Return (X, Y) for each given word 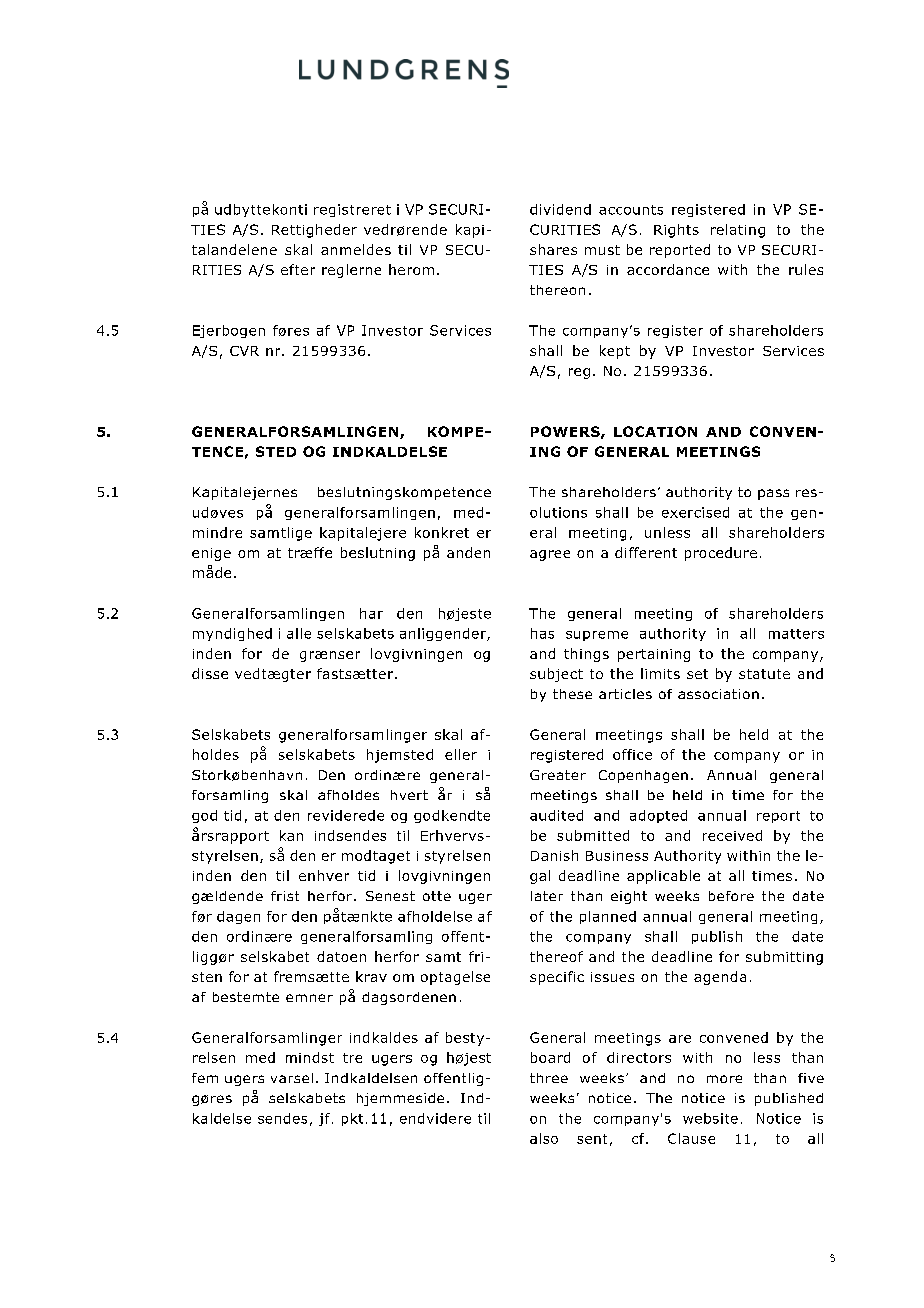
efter (298, 269)
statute (764, 674)
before (731, 896)
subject (556, 675)
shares (553, 249)
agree (550, 555)
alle (299, 633)
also (544, 1138)
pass (773, 494)
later (547, 896)
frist (285, 896)
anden (468, 552)
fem (205, 1078)
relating (738, 231)
